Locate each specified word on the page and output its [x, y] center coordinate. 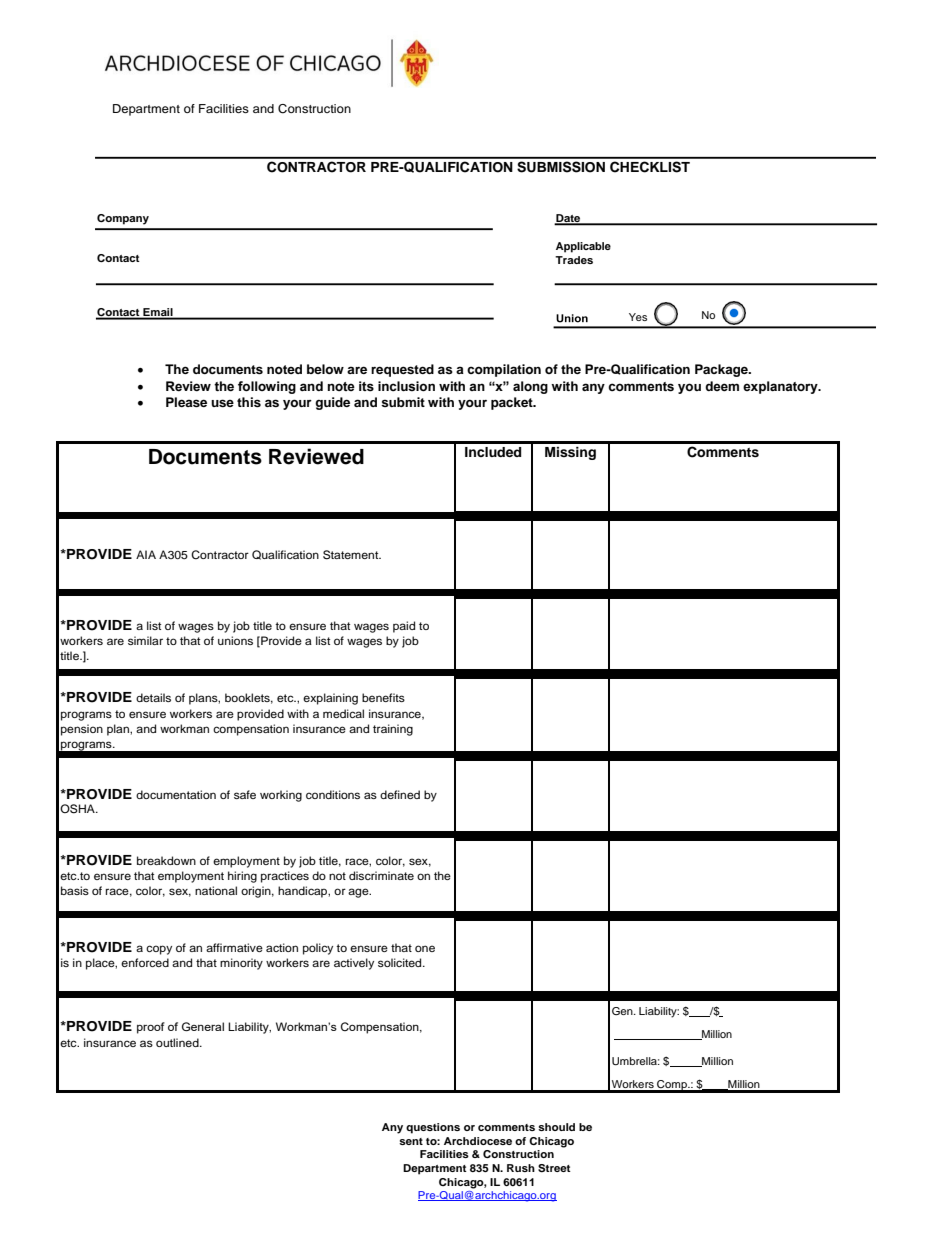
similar [145, 640]
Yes [638, 317]
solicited [401, 962]
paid [404, 627]
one [425, 948]
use [222, 403]
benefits [383, 697]
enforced [145, 962]
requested [402, 370]
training [393, 730]
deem [722, 386]
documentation [176, 794]
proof [151, 1028]
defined [400, 794]
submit [403, 402]
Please [186, 402]
